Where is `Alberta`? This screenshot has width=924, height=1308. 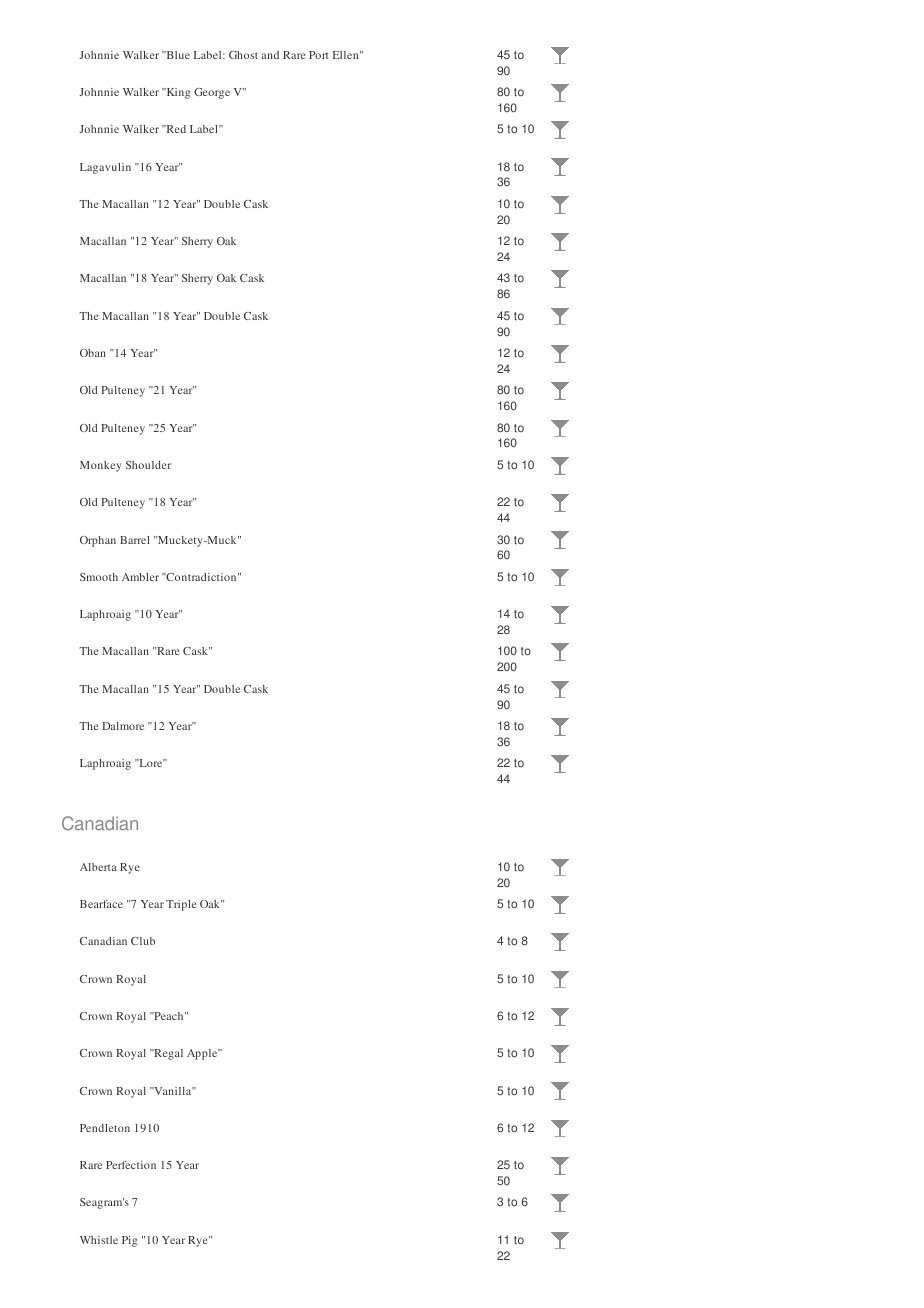 Alberta is located at coordinates (98, 867).
